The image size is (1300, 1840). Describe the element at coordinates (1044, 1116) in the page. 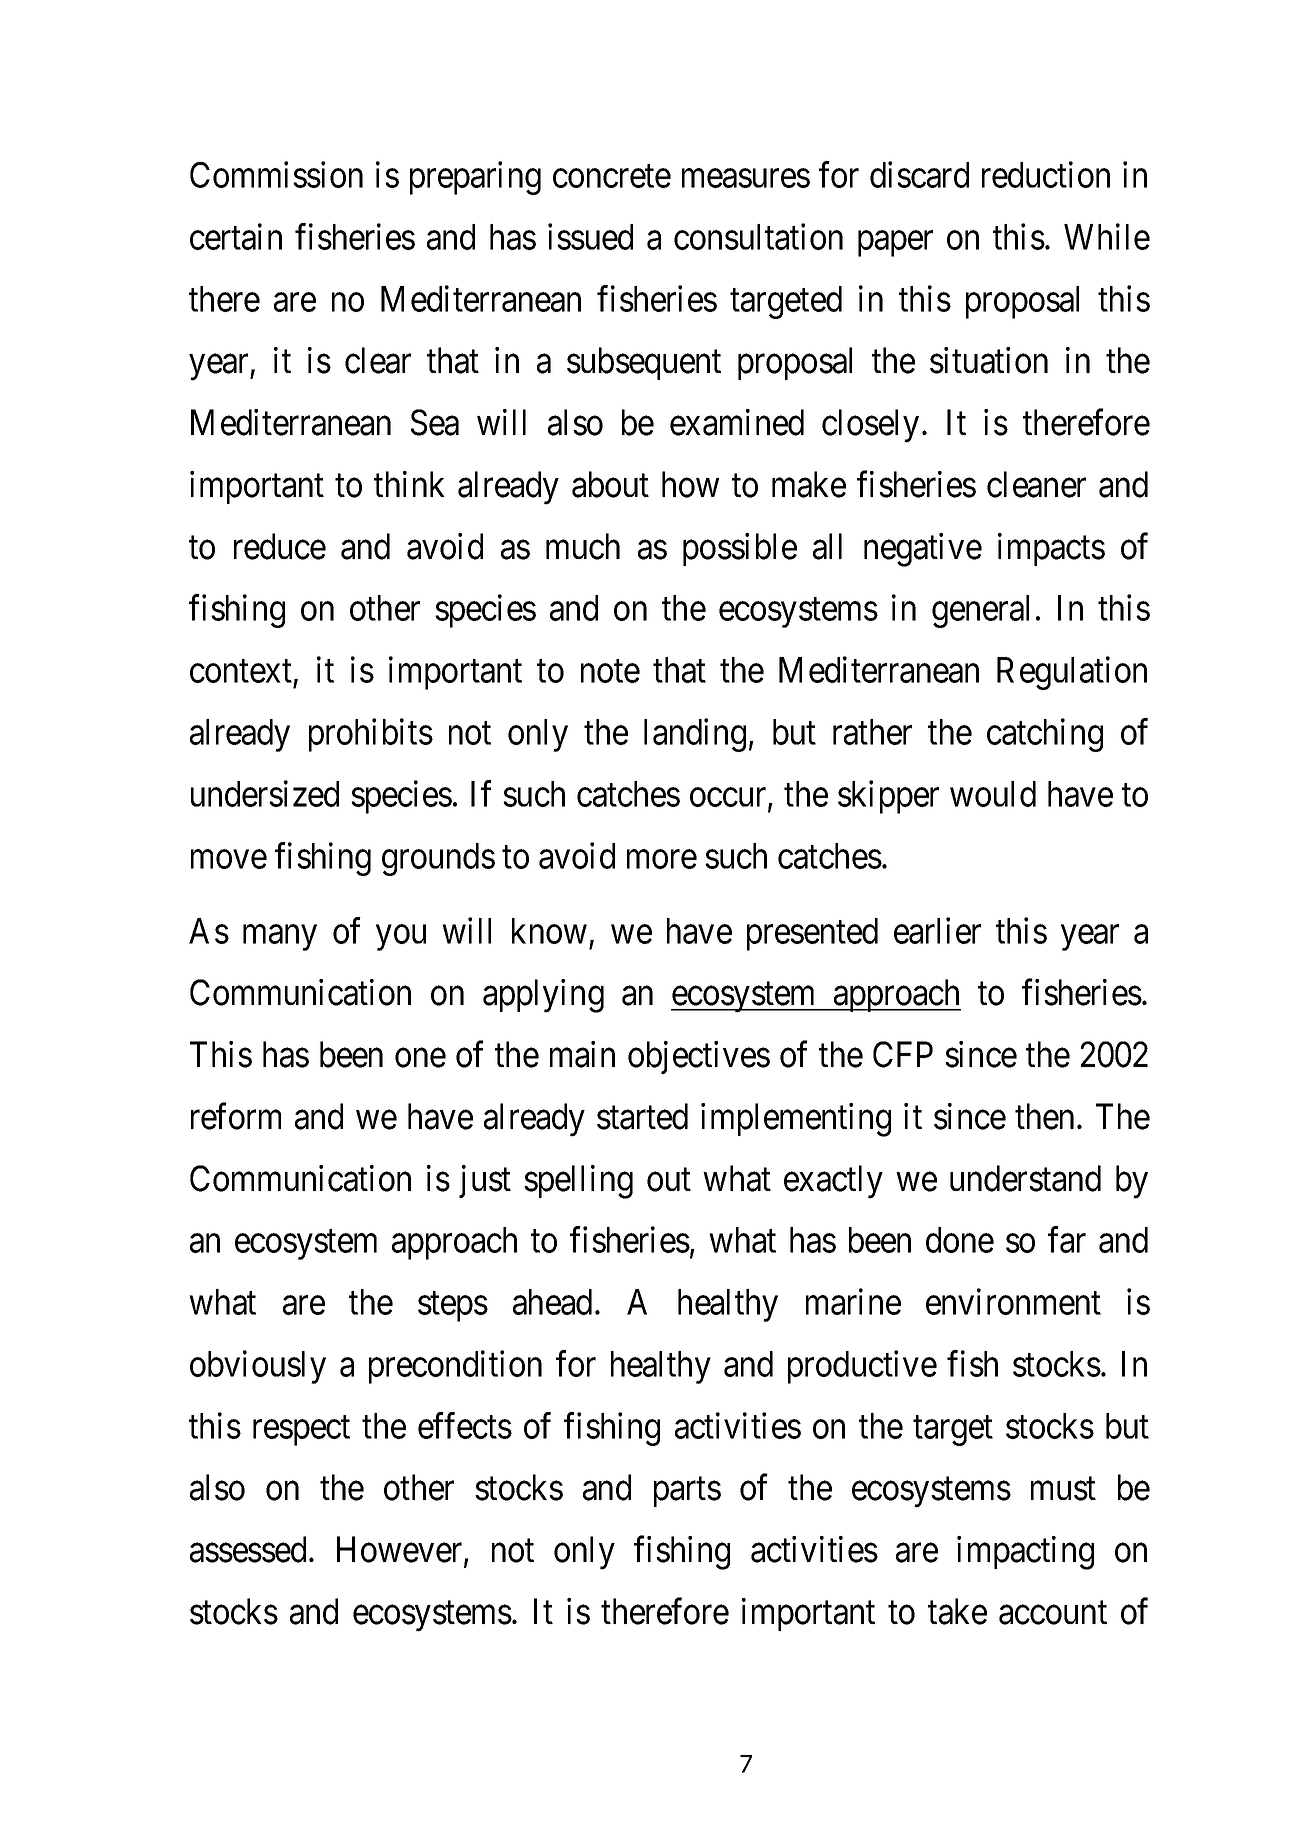

I see `then` at that location.
